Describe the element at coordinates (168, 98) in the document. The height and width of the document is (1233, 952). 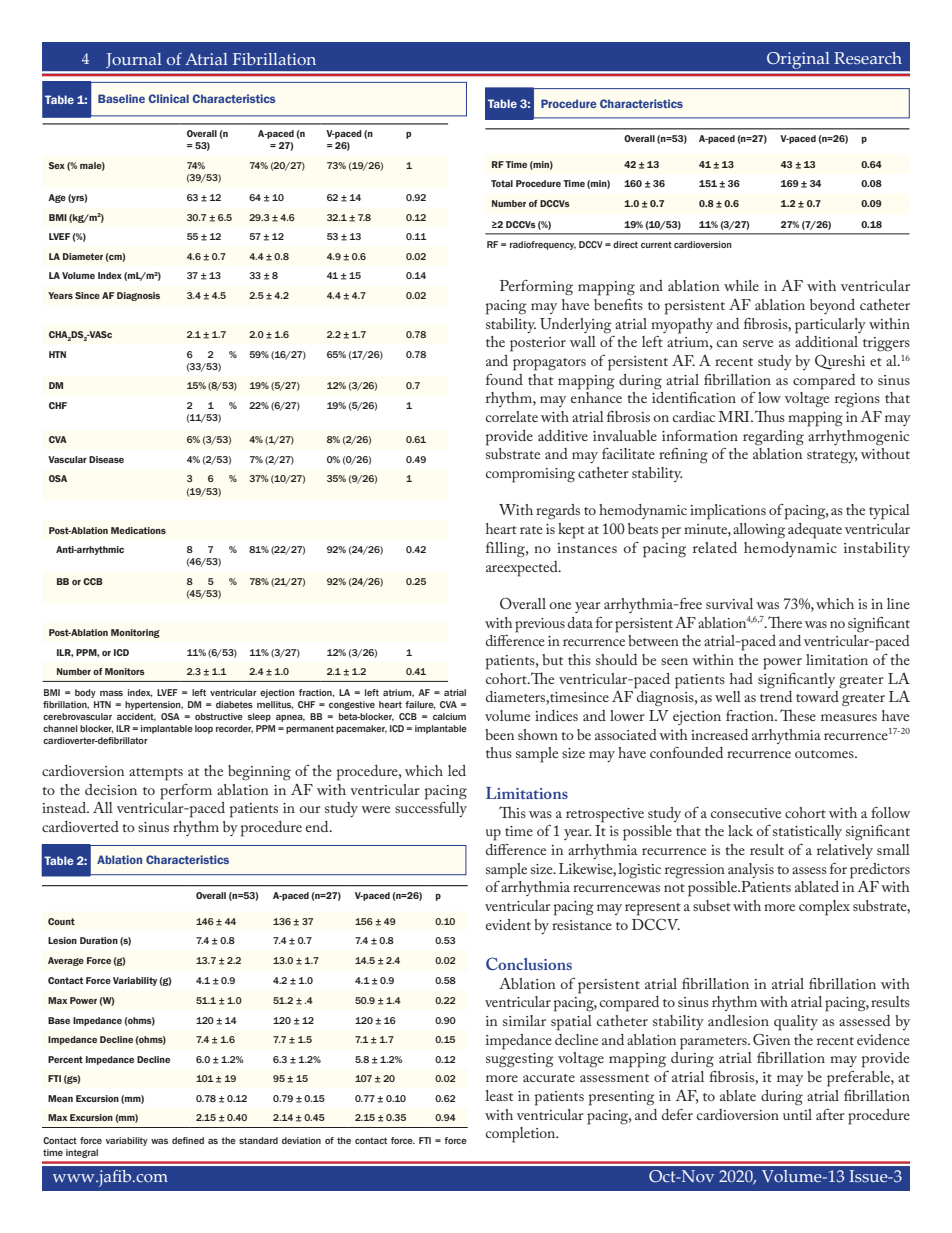
I see `Clinical` at that location.
